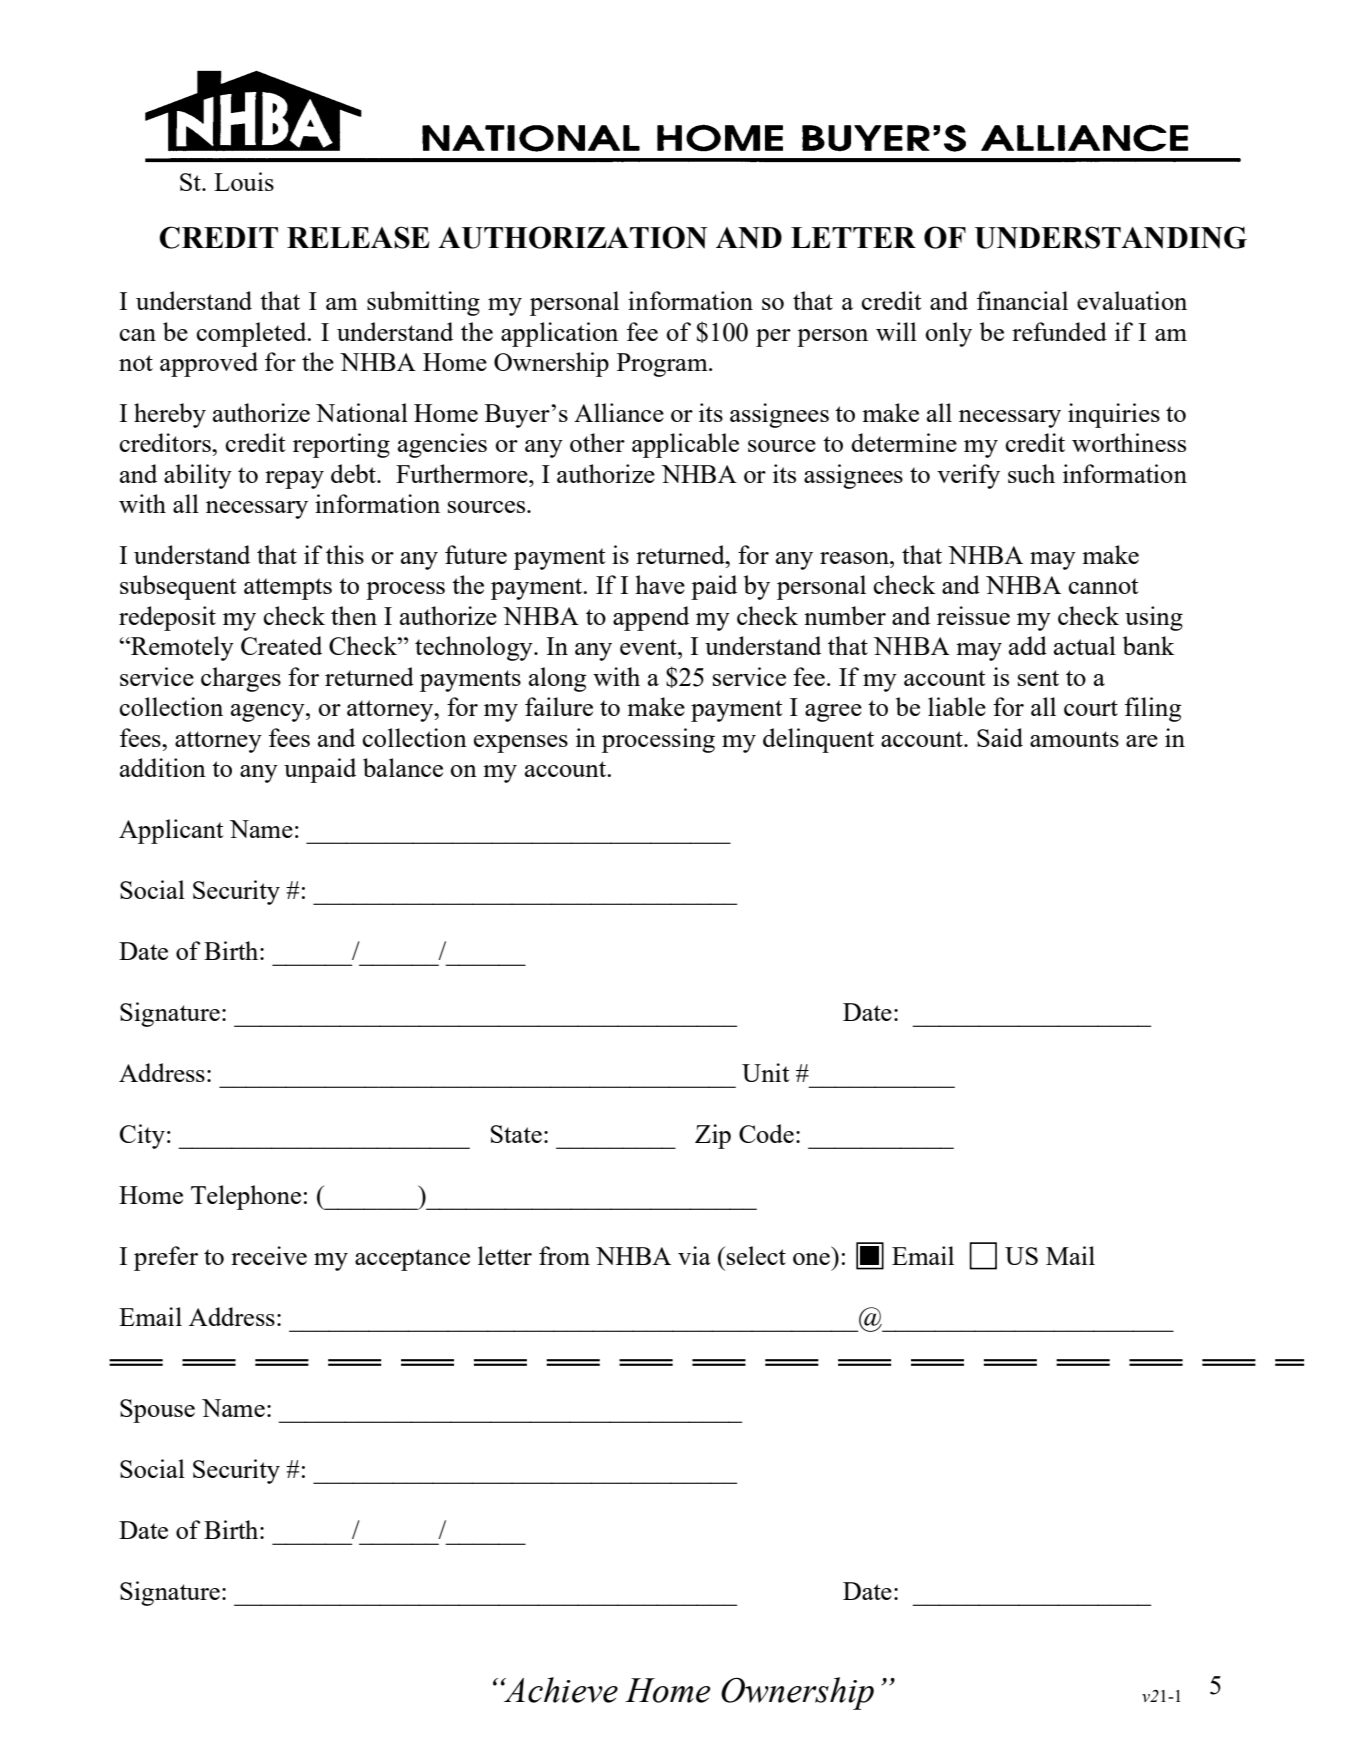  I want to click on select, so click(756, 1255).
